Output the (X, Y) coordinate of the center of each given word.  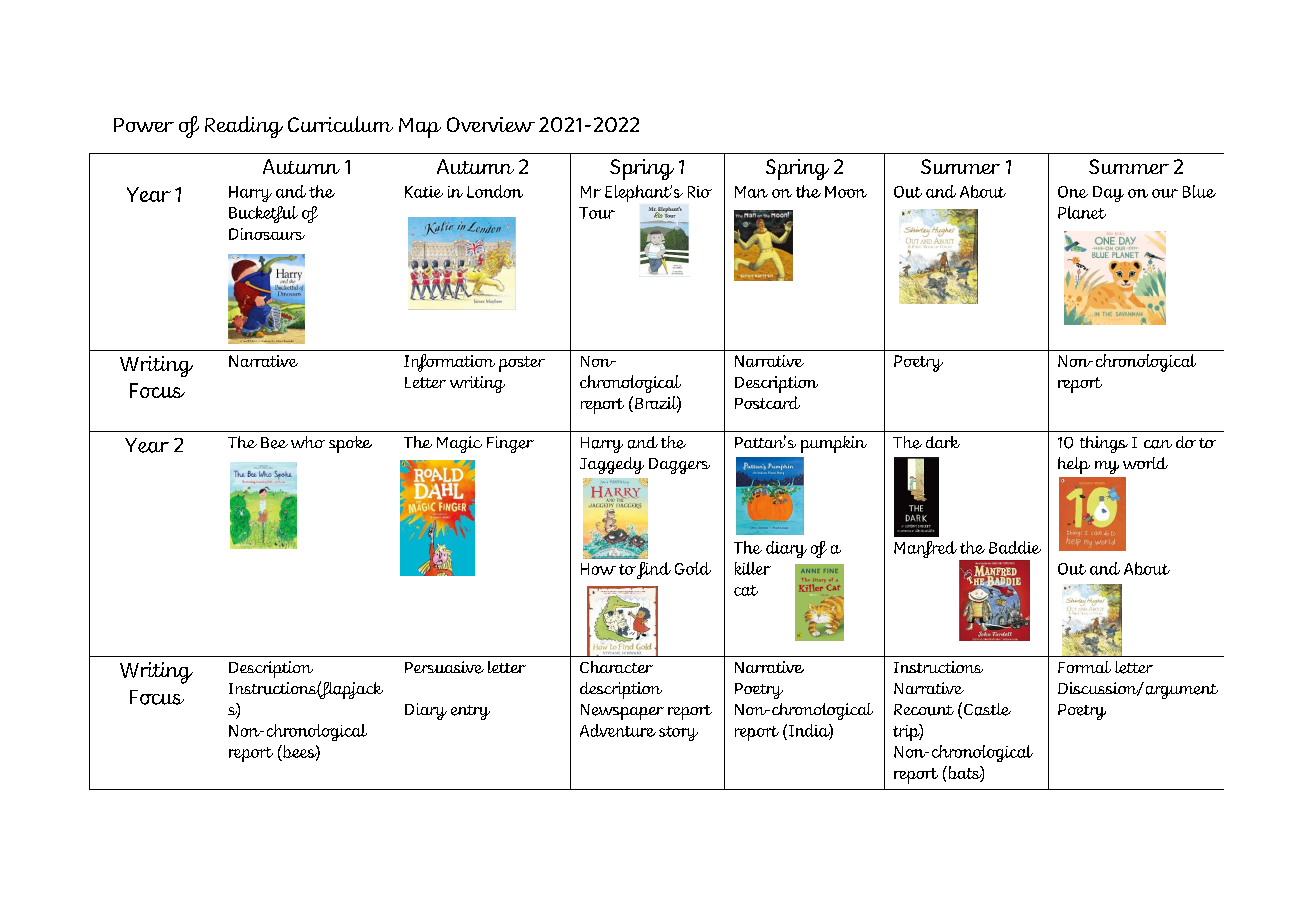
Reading (244, 127)
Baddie (1015, 547)
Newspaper (622, 712)
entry (470, 712)
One (1073, 192)
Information (449, 363)
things (1104, 444)
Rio (700, 192)
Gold (693, 568)
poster (522, 364)
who (308, 442)
